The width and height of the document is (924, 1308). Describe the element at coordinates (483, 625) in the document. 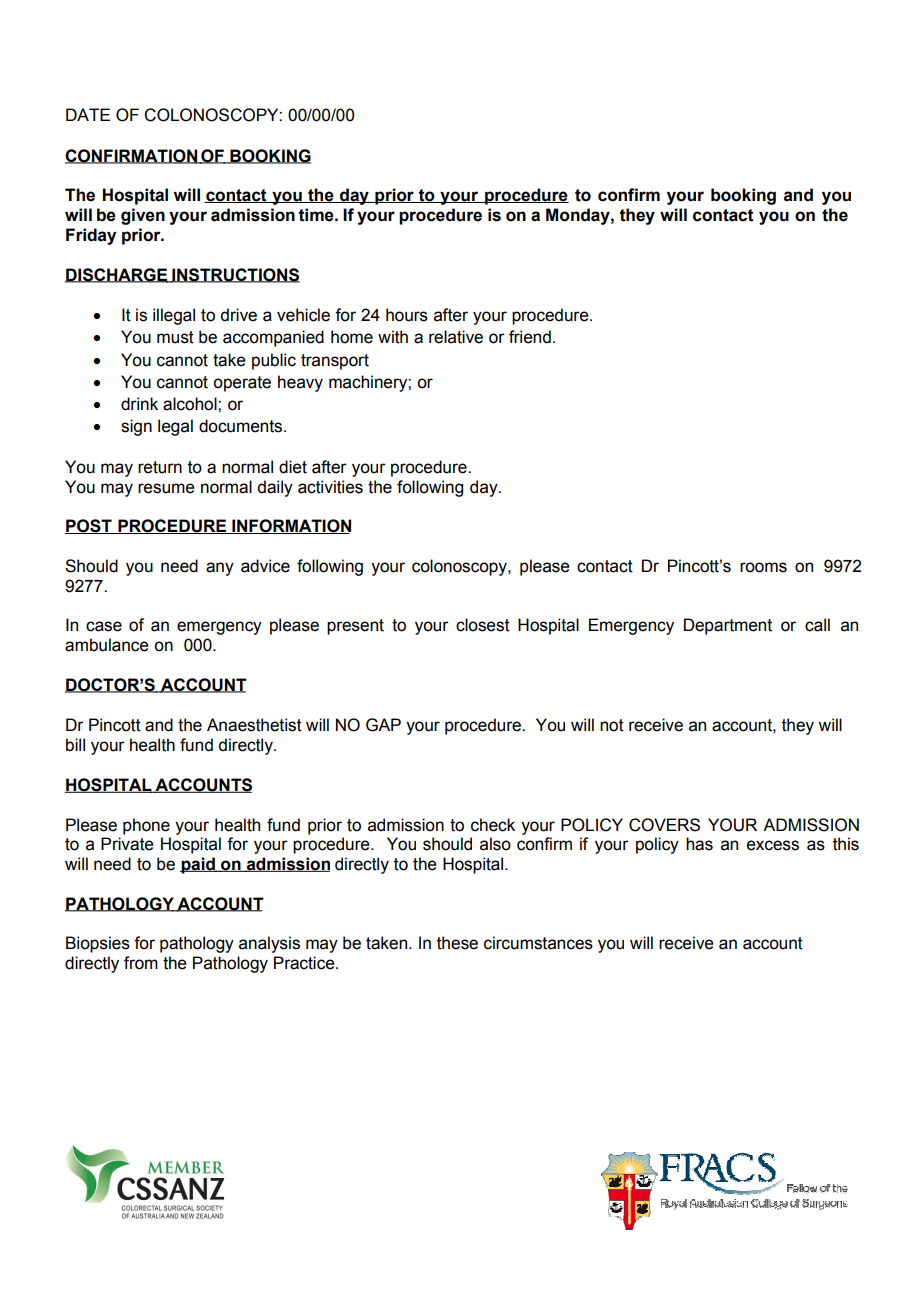

I see `closest` at that location.
